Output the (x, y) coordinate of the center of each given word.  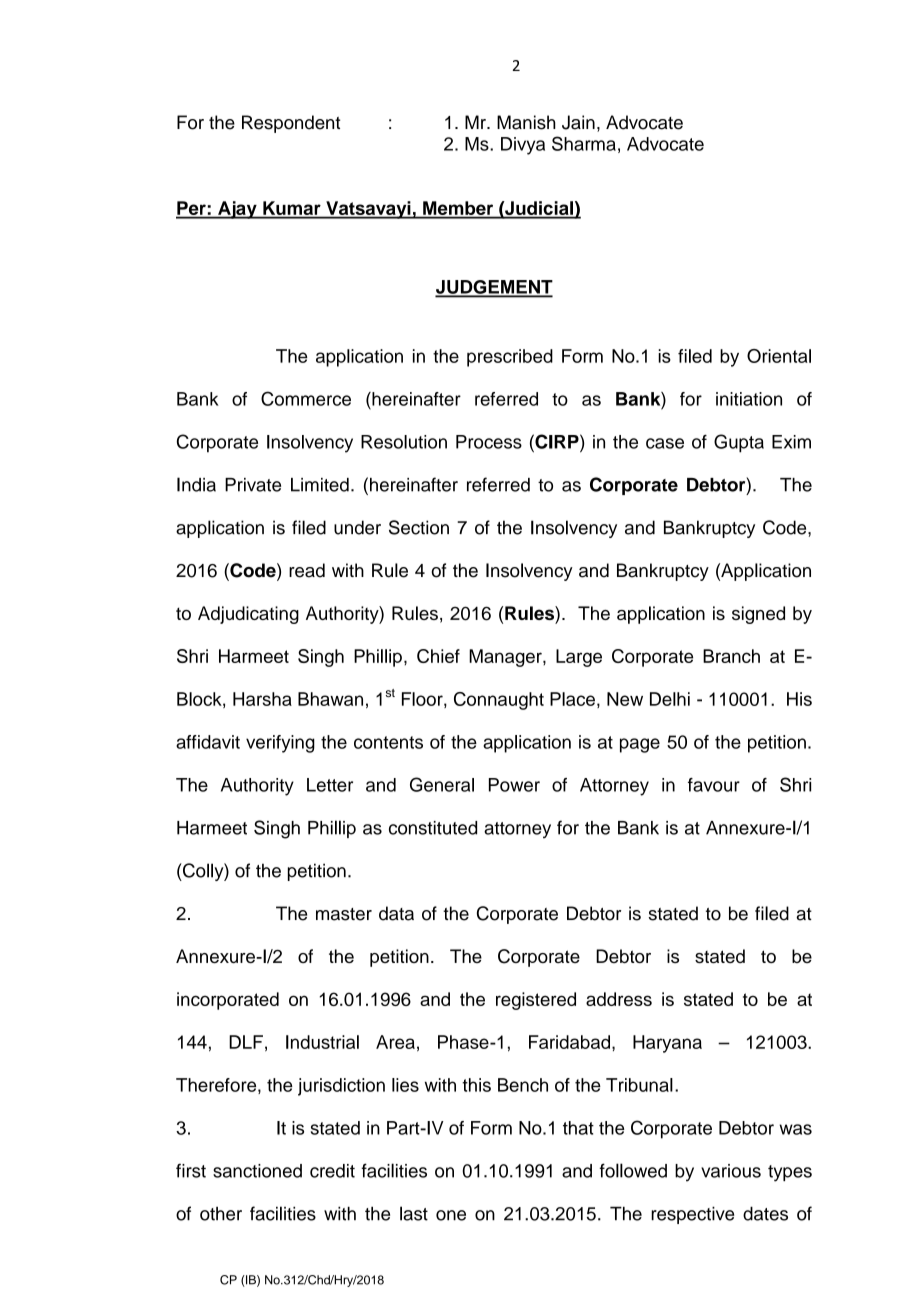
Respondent (291, 124)
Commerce (306, 398)
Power (514, 785)
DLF (246, 1042)
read (307, 570)
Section (419, 527)
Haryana (667, 1044)
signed (758, 615)
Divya (523, 146)
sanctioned (257, 1171)
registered (536, 1001)
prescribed (510, 358)
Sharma (584, 143)
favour (714, 785)
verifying (280, 744)
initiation (749, 399)
